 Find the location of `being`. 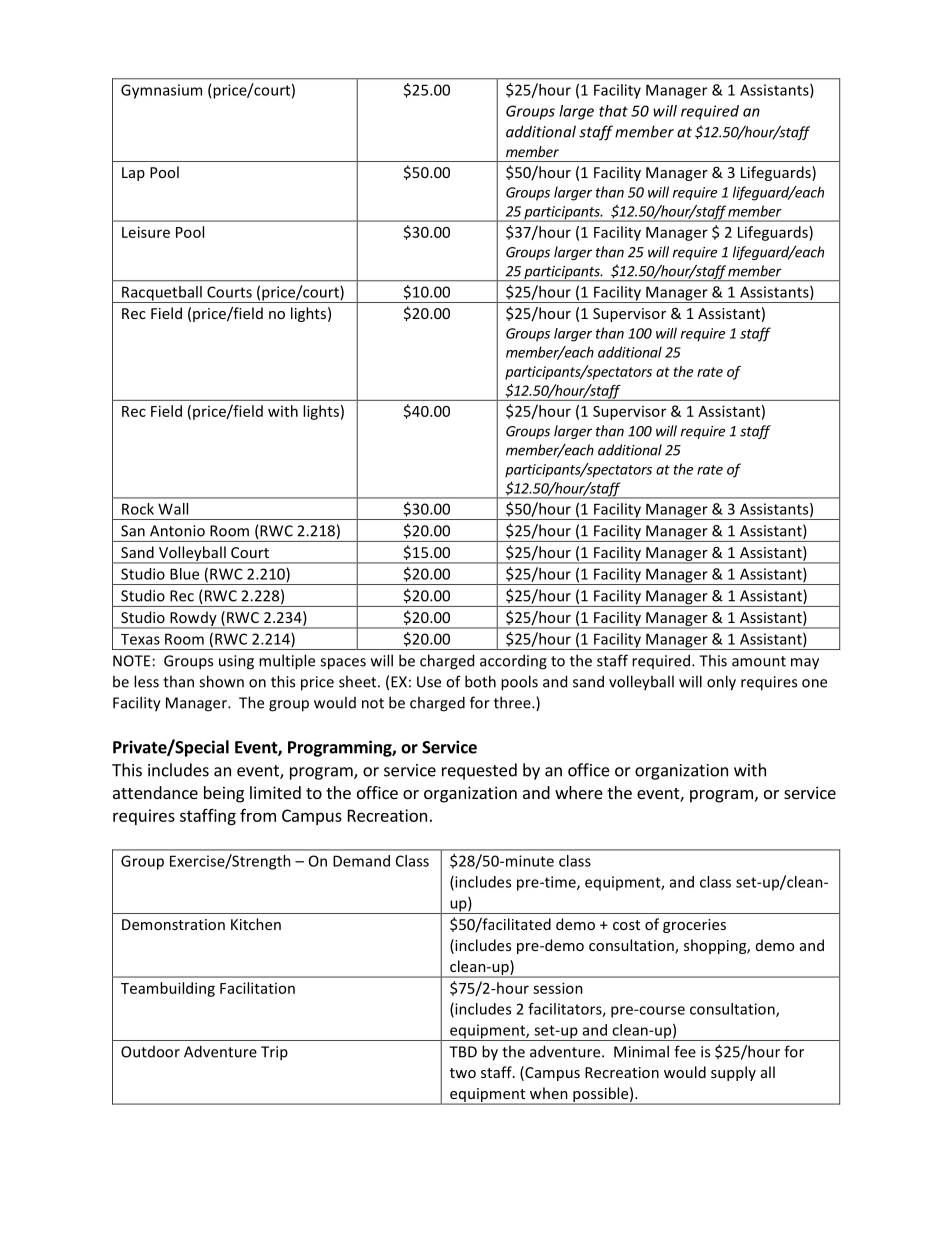

being is located at coordinates (224, 794).
